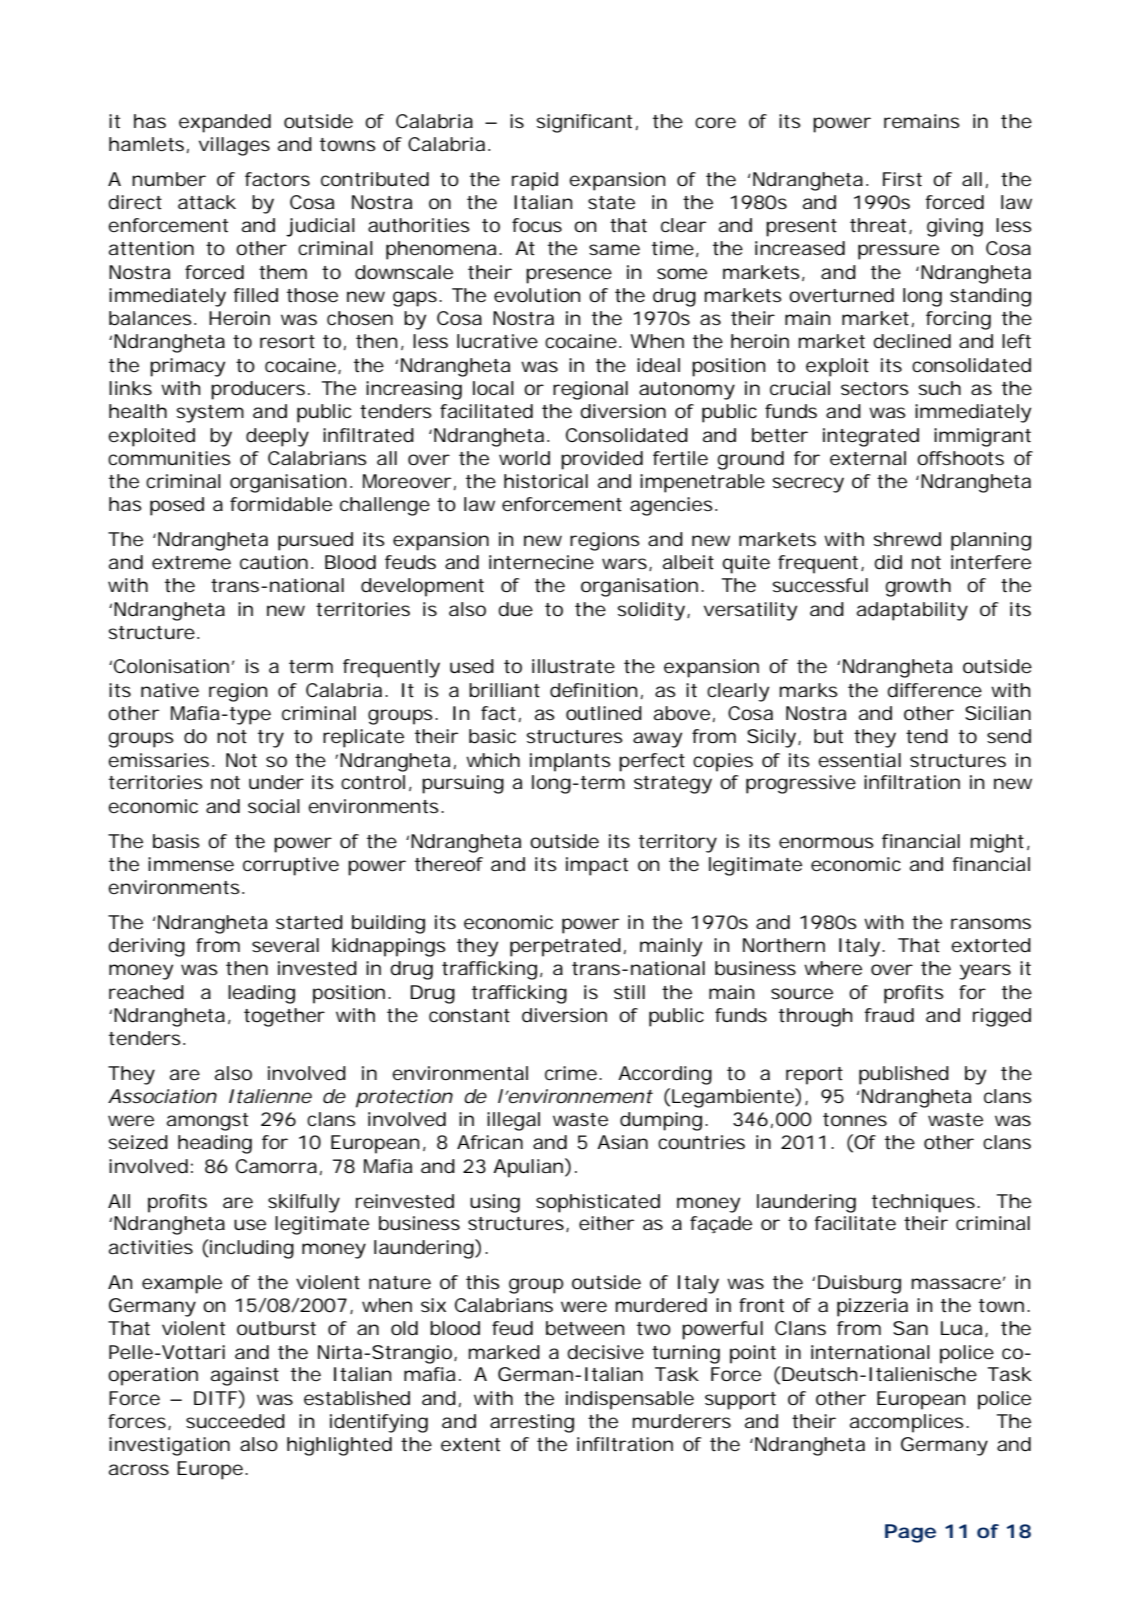 The height and width of the image is (1610, 1137). Describe the element at coordinates (274, 806) in the image. I see `social` at that location.
